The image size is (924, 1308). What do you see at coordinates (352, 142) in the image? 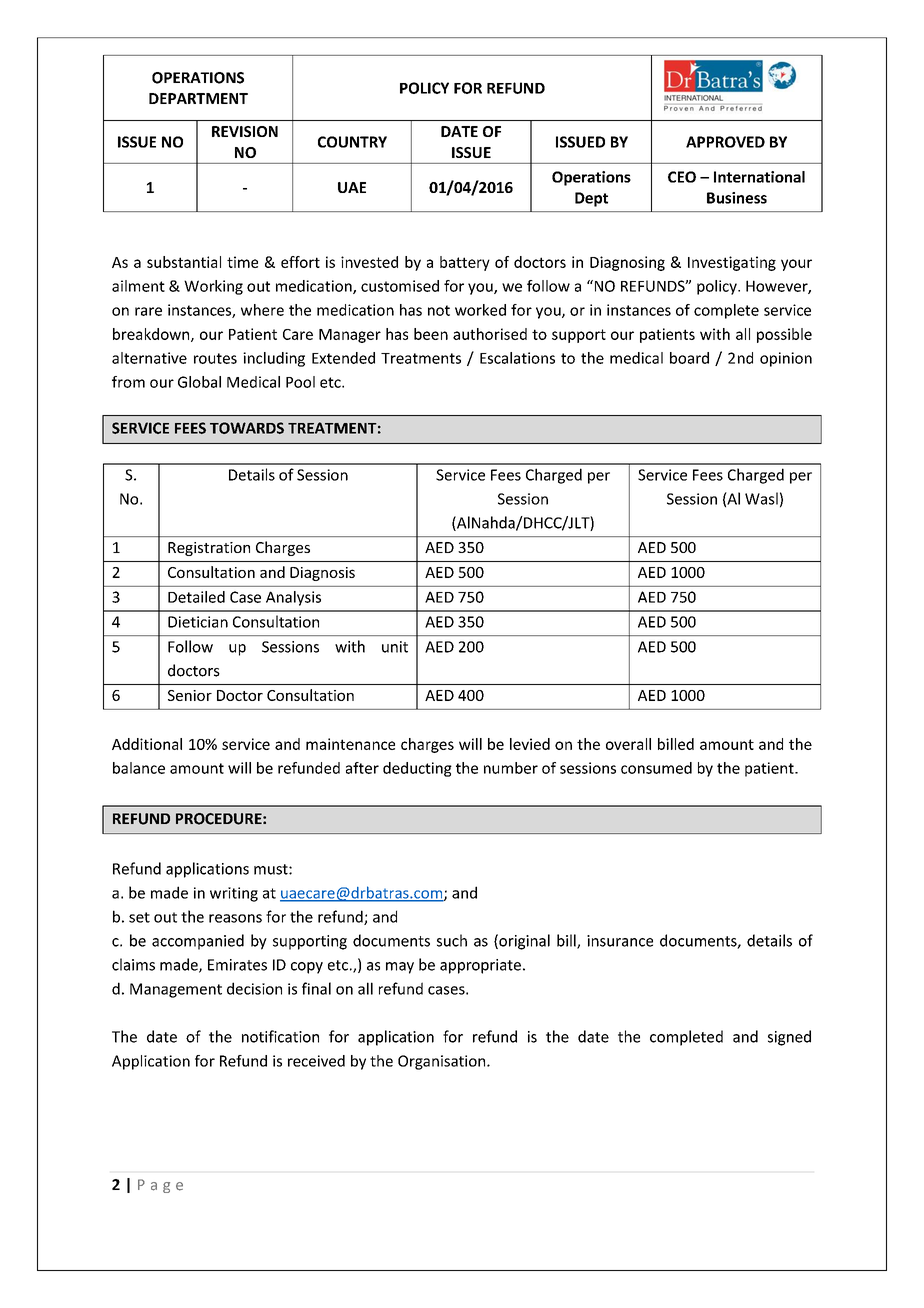
I see `COUNTRY` at bounding box center [352, 142].
